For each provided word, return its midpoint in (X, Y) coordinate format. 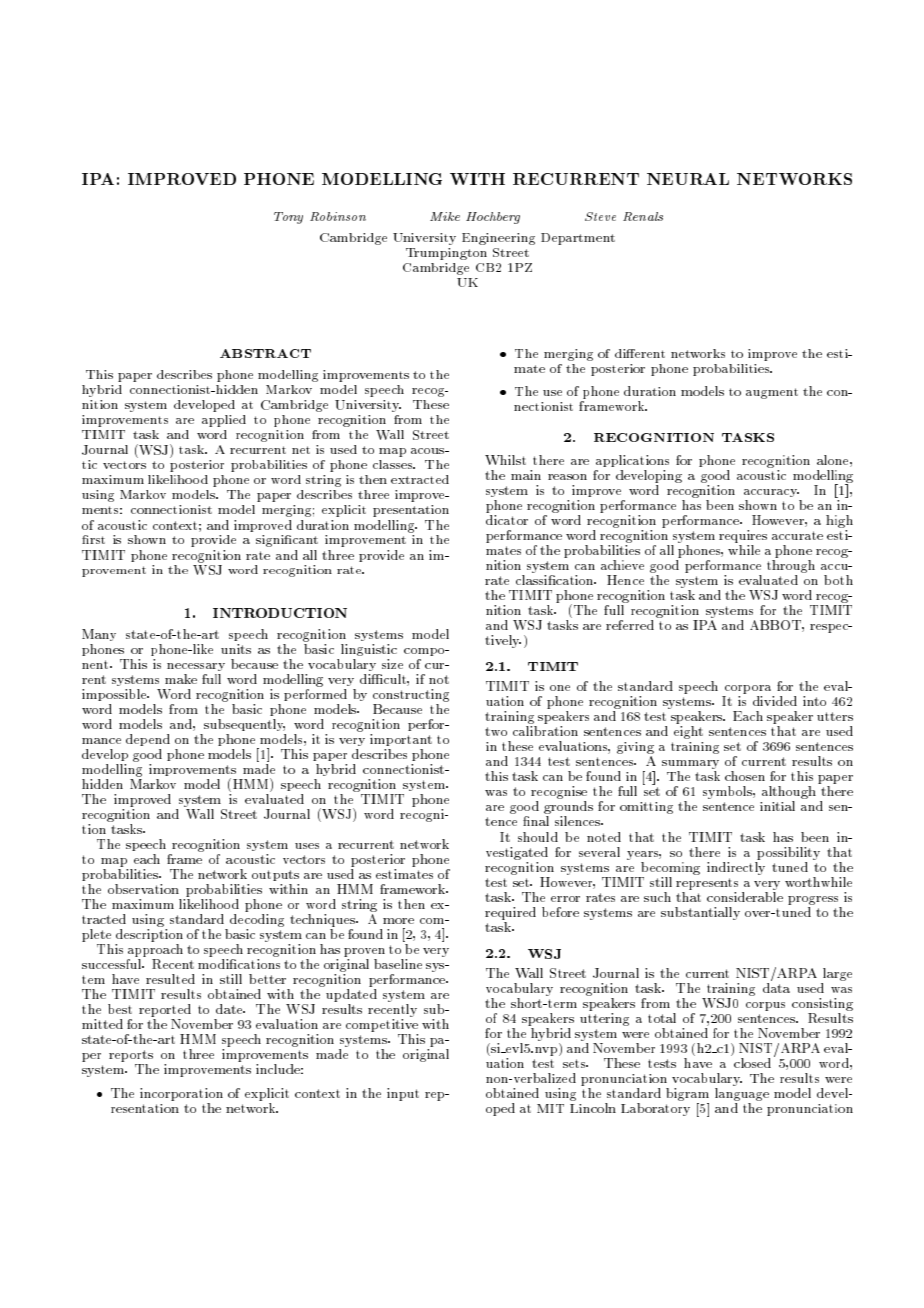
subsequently (244, 725)
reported (165, 1010)
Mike (445, 216)
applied (224, 421)
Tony (288, 218)
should (538, 837)
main (526, 475)
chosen (745, 776)
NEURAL (688, 179)
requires (743, 536)
